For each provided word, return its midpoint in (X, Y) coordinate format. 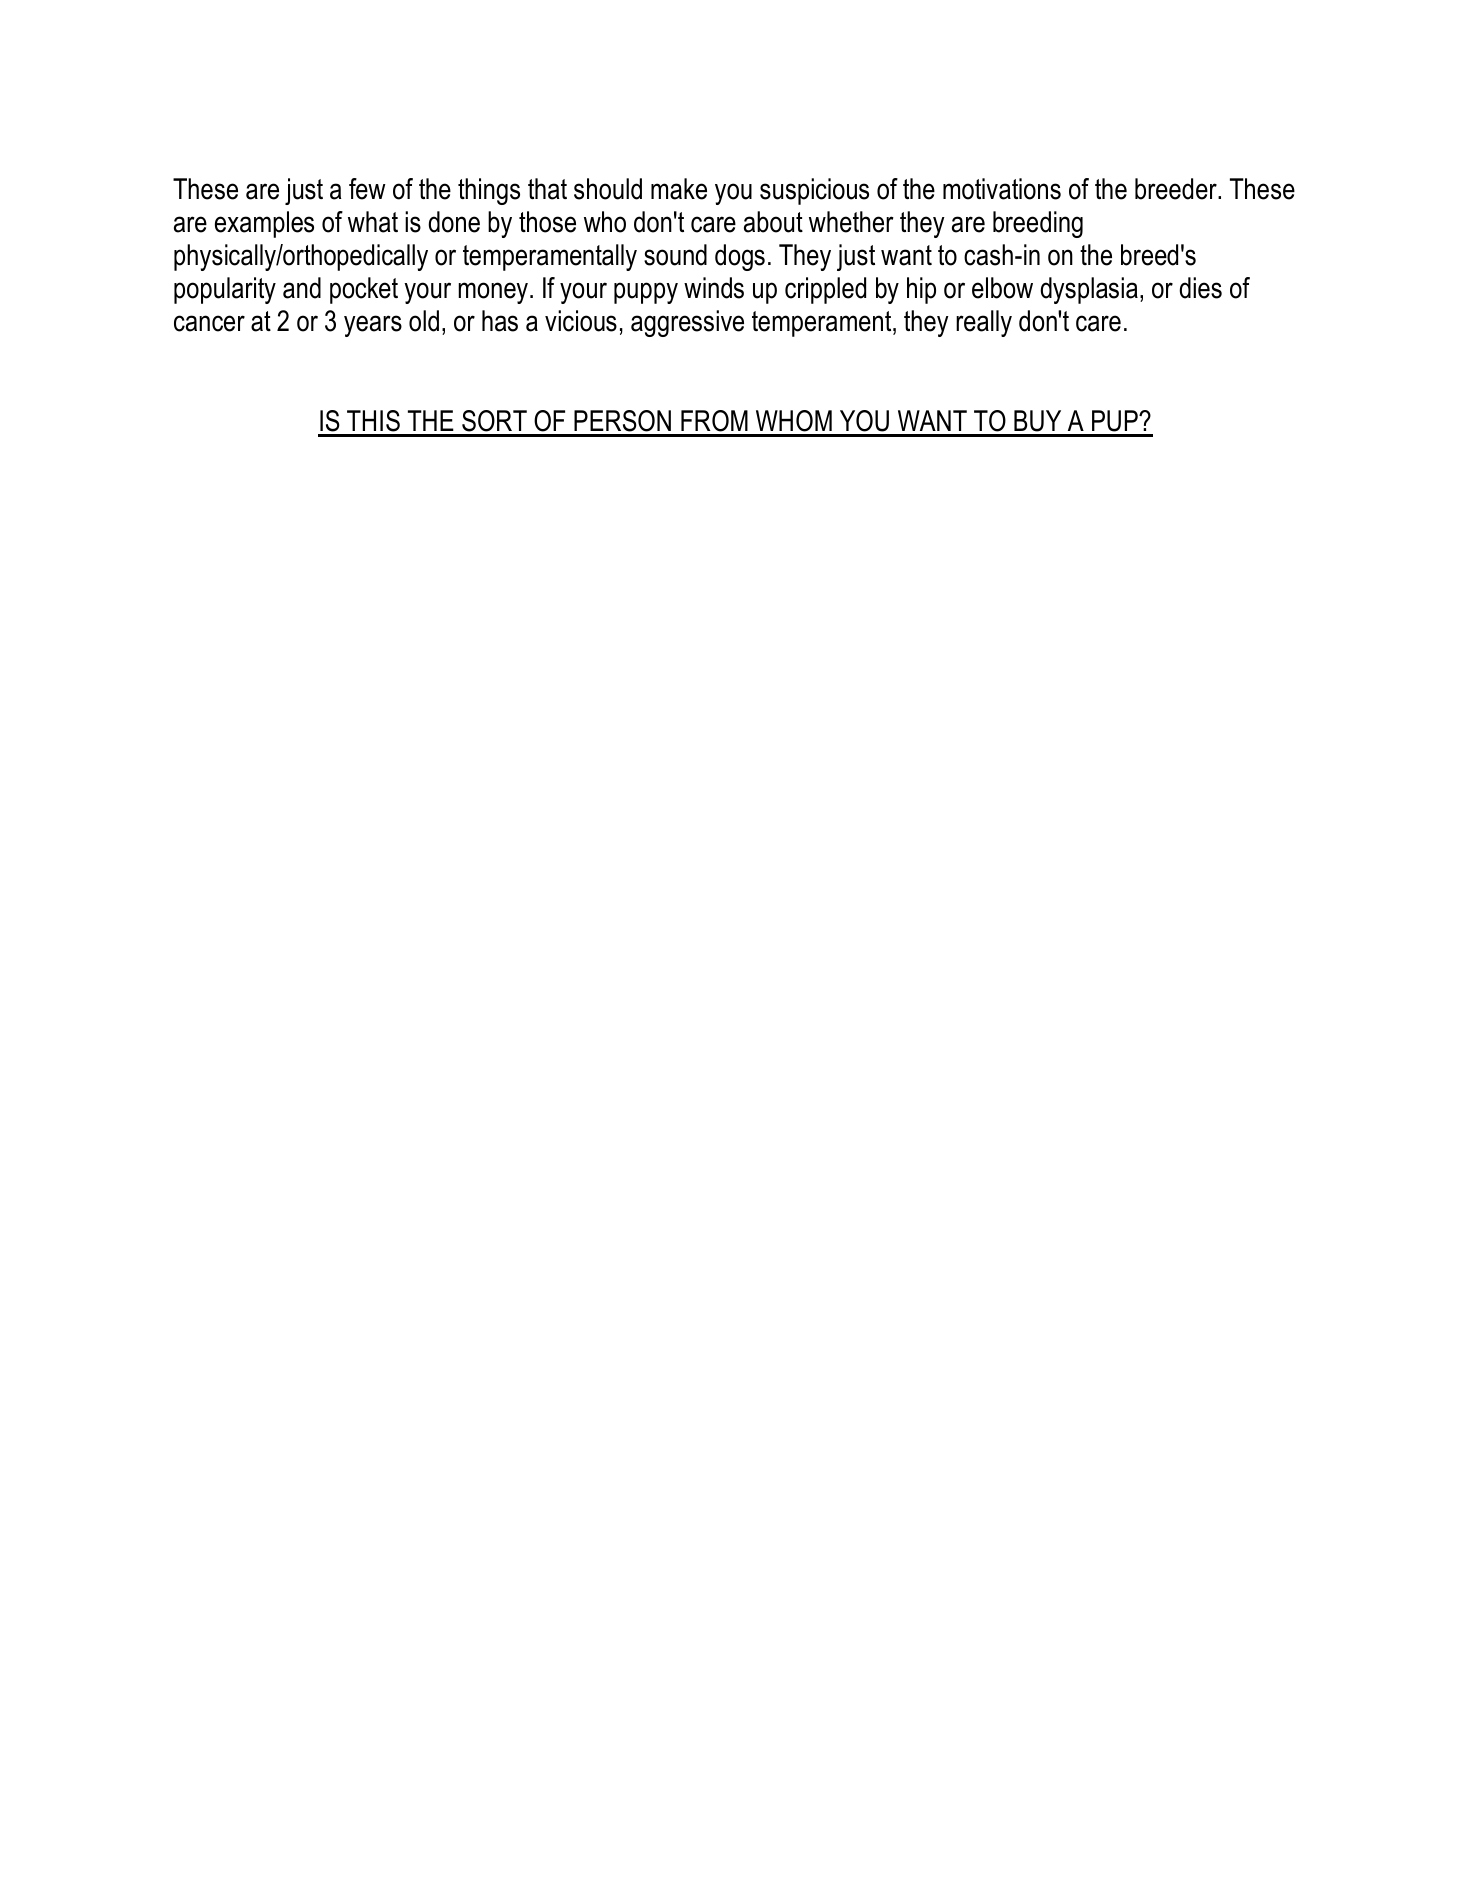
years (373, 326)
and (302, 288)
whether (851, 222)
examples (264, 224)
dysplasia (1089, 290)
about (773, 222)
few (367, 189)
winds (714, 288)
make (679, 189)
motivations (1002, 189)
